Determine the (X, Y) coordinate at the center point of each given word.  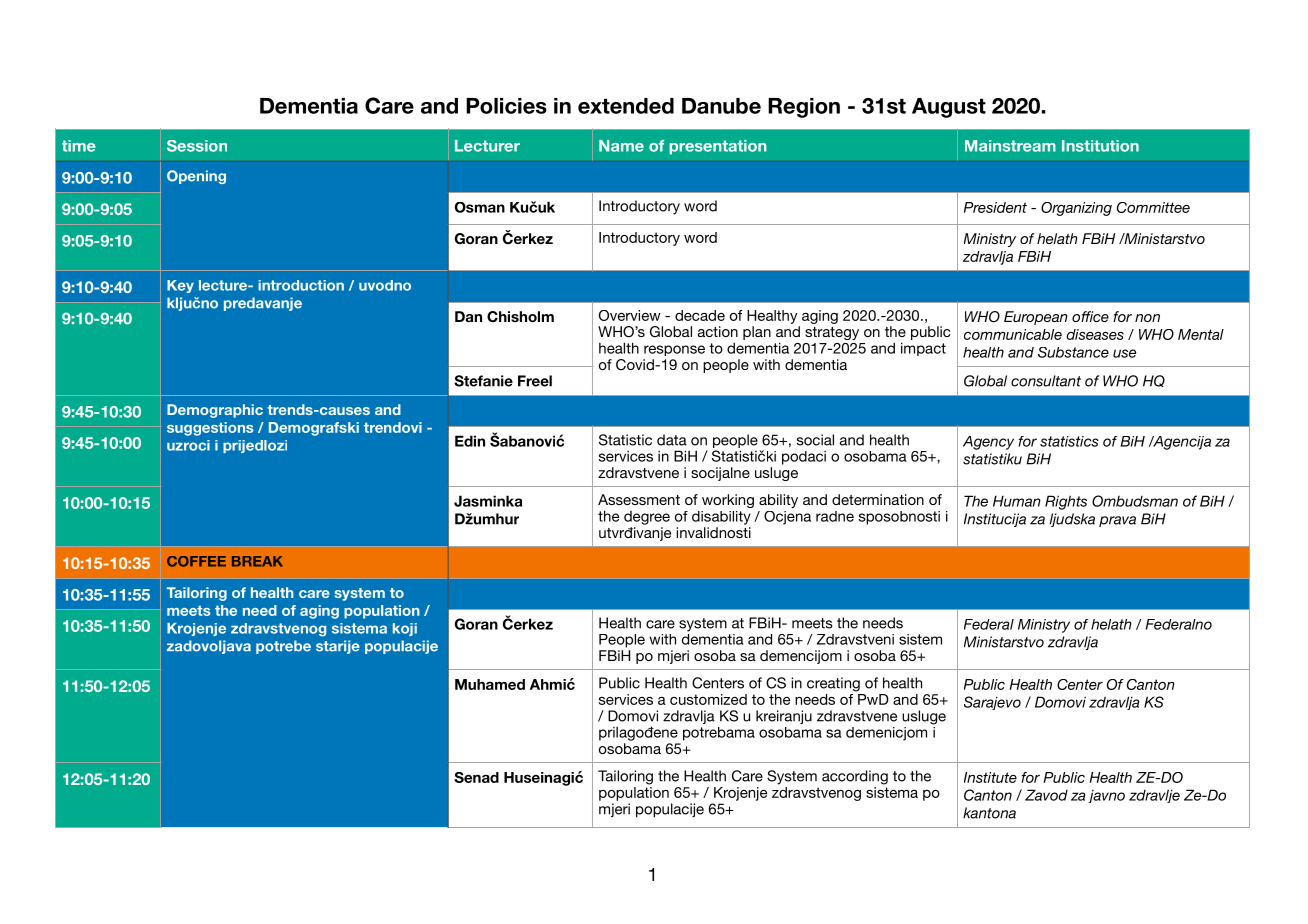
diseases (1095, 334)
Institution (1100, 146)
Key (180, 286)
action (718, 331)
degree (647, 518)
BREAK (257, 561)
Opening (196, 177)
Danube (721, 106)
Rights (1066, 502)
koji (405, 629)
